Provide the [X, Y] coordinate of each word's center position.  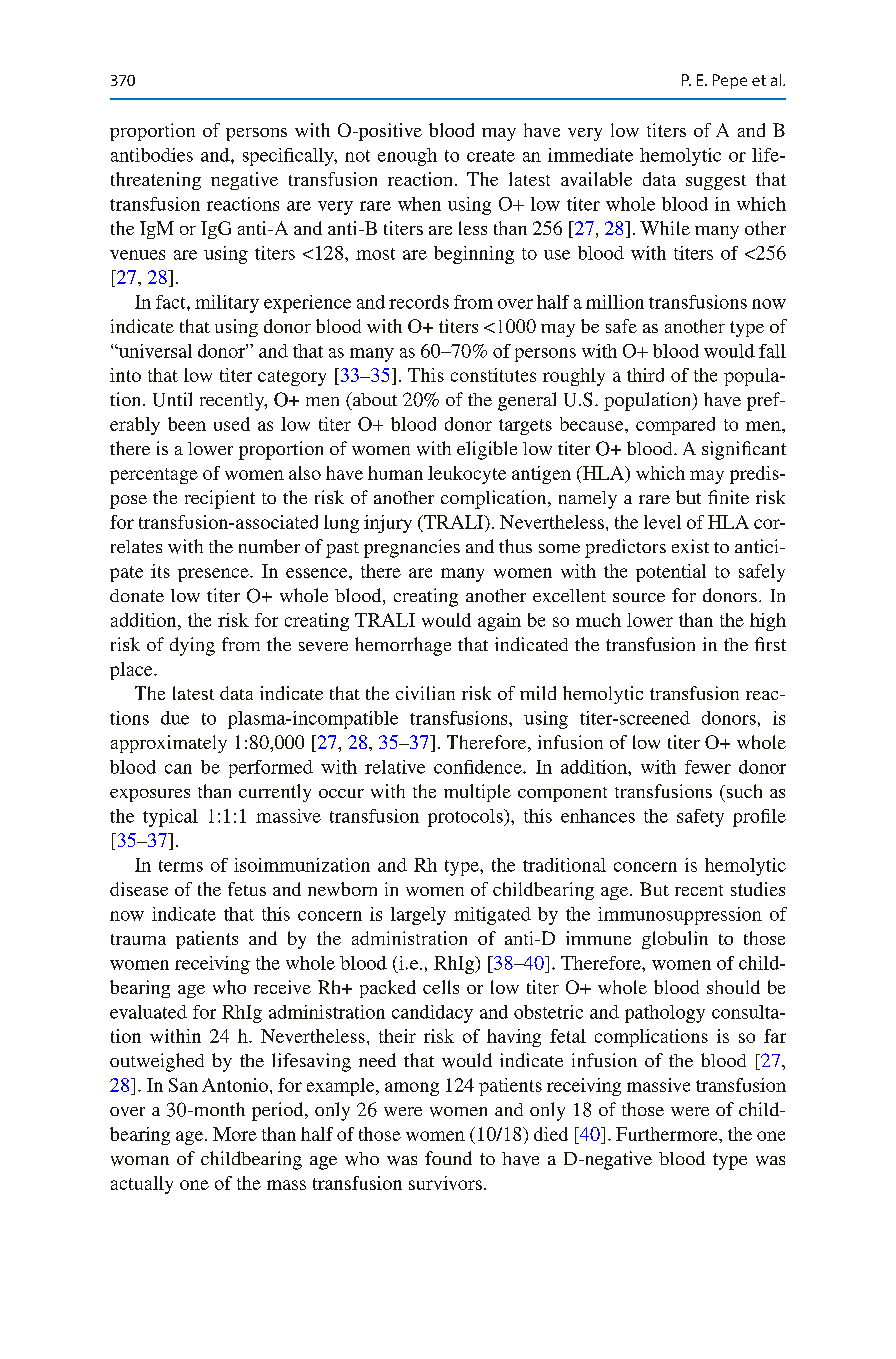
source [639, 597]
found [448, 1158]
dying [192, 646]
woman [140, 1161]
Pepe [730, 81]
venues [137, 255]
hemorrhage [403, 646]
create [491, 156]
